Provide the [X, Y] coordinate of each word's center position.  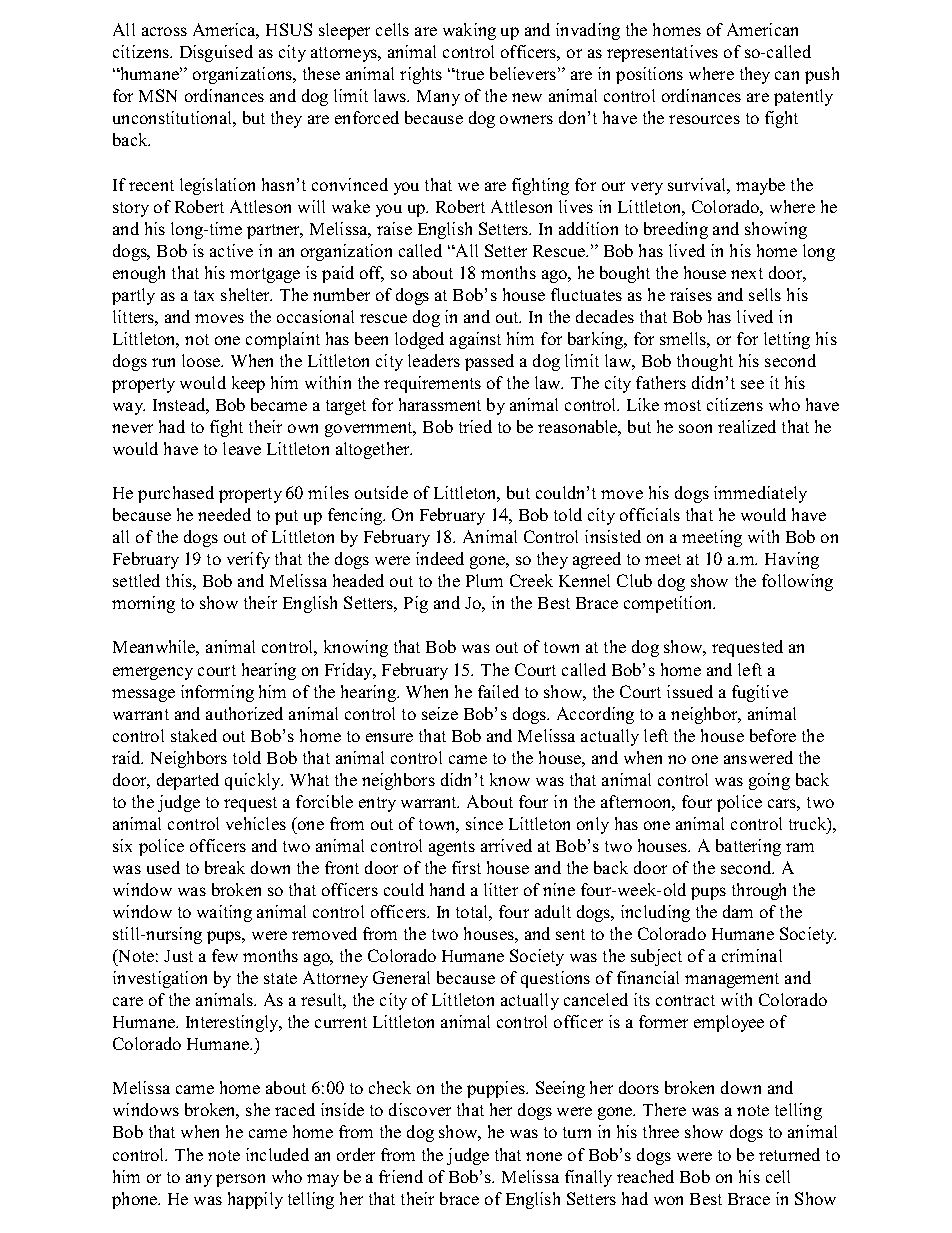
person [240, 1180]
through [759, 891]
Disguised [216, 53]
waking [469, 31]
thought [705, 362]
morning [143, 604]
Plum [484, 580]
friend [401, 1176]
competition [669, 604]
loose [202, 360]
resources [704, 119]
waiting [224, 913]
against [475, 340]
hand [447, 889]
